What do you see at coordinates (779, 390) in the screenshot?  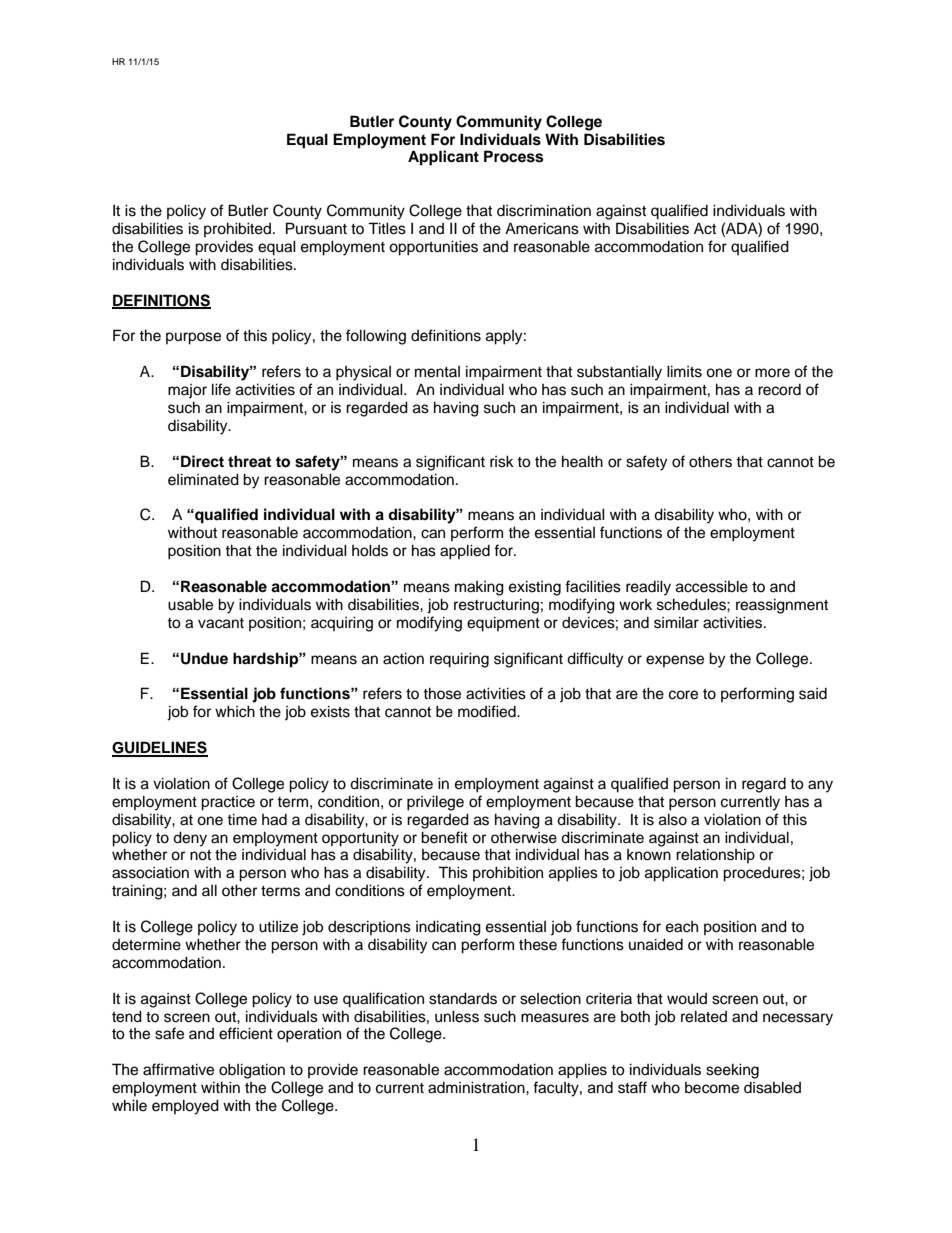 I see `record` at bounding box center [779, 390].
